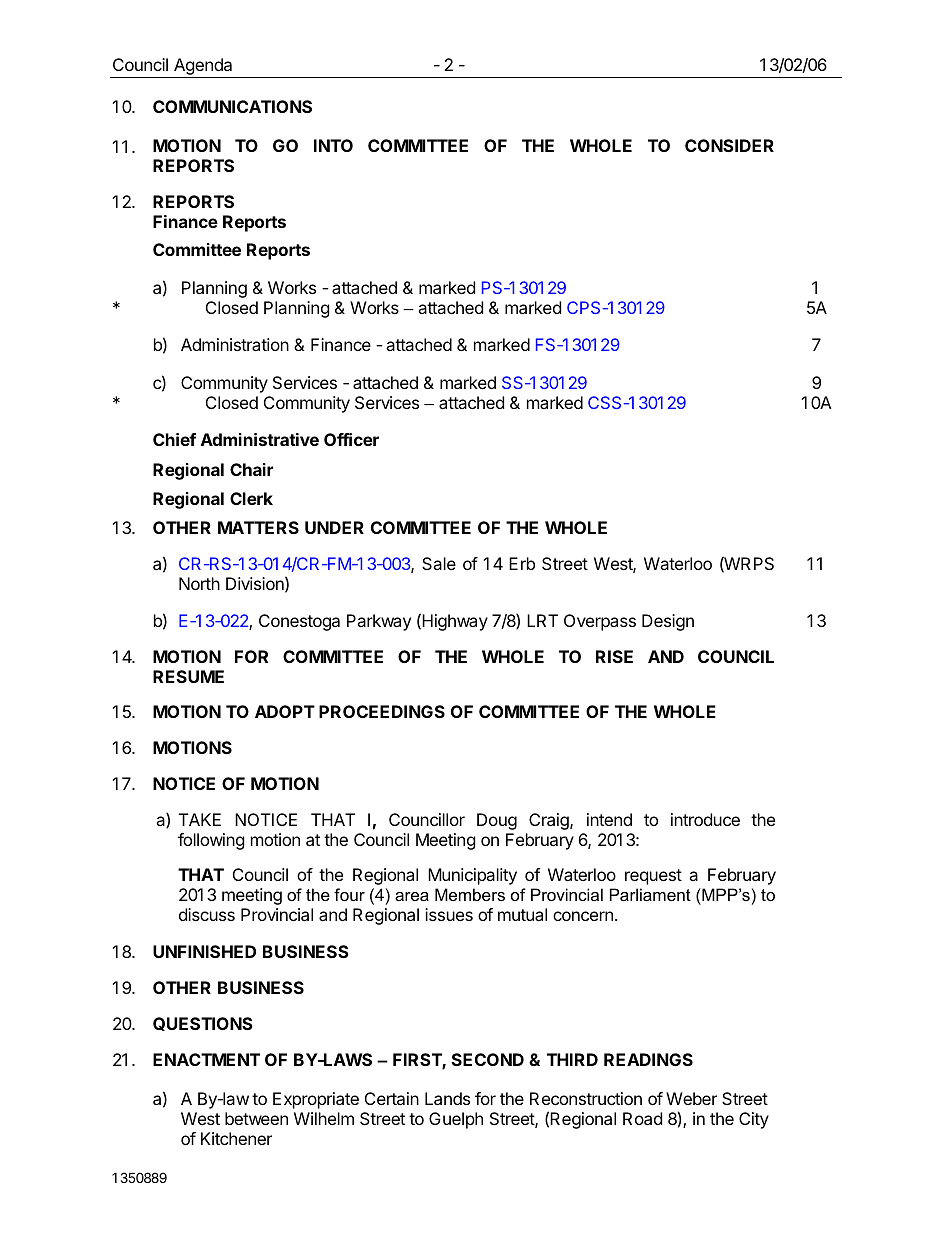 Image resolution: width=952 pixels, height=1233 pixels. What do you see at coordinates (232, 106) in the screenshot?
I see `COMMUNICATIONS` at bounding box center [232, 106].
